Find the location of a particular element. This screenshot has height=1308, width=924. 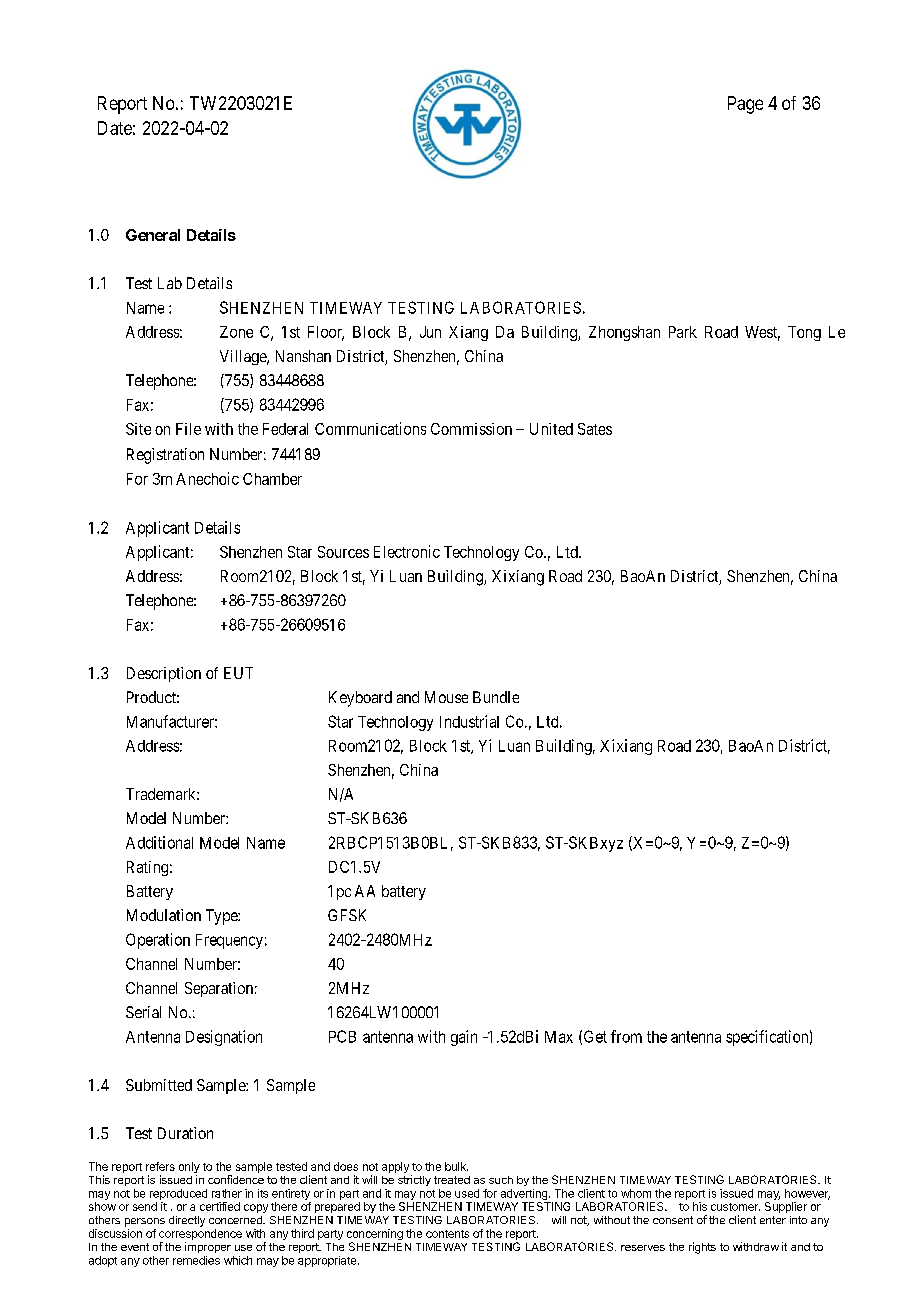

Bundle is located at coordinates (496, 697).
